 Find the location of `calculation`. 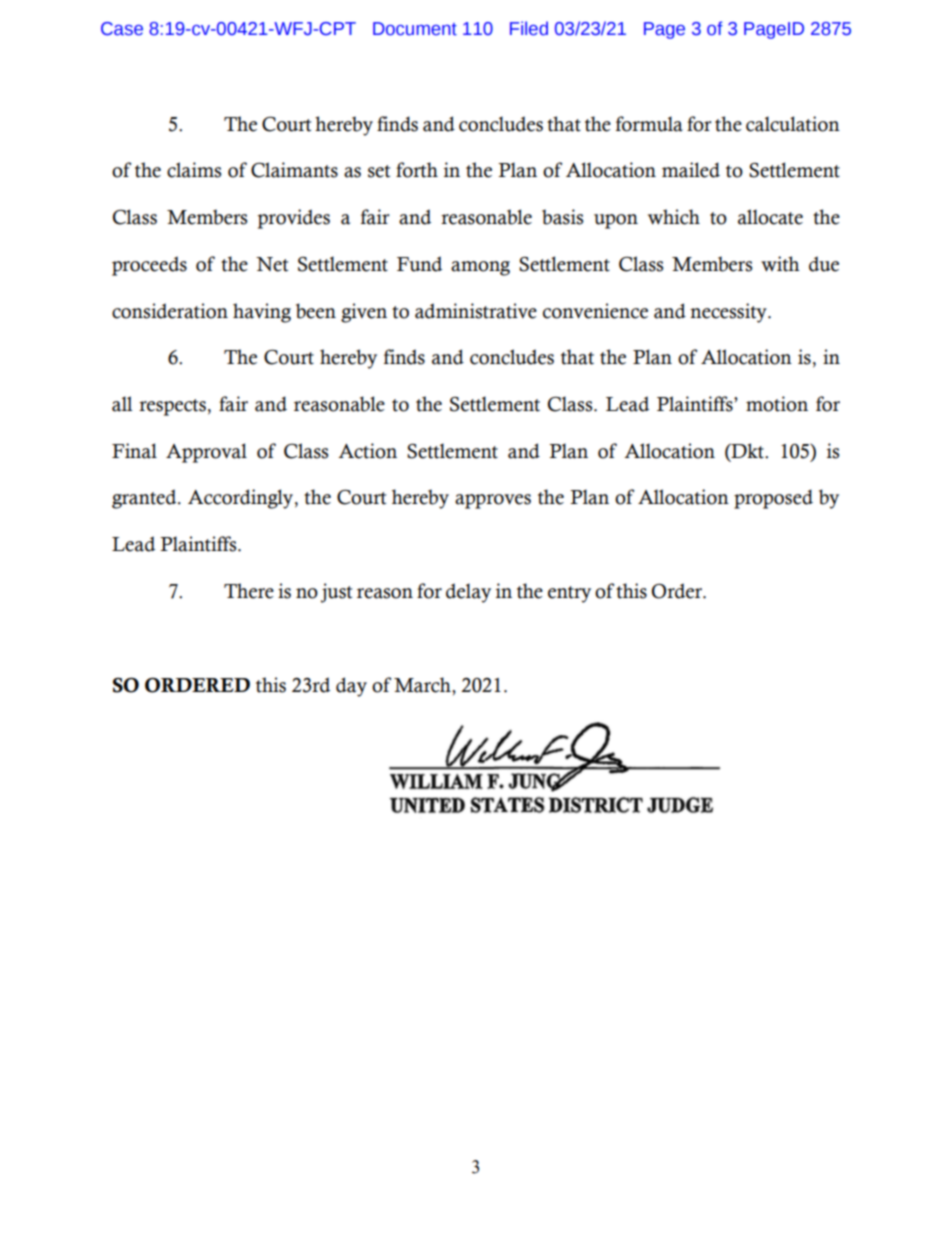

calculation is located at coordinates (793, 124).
